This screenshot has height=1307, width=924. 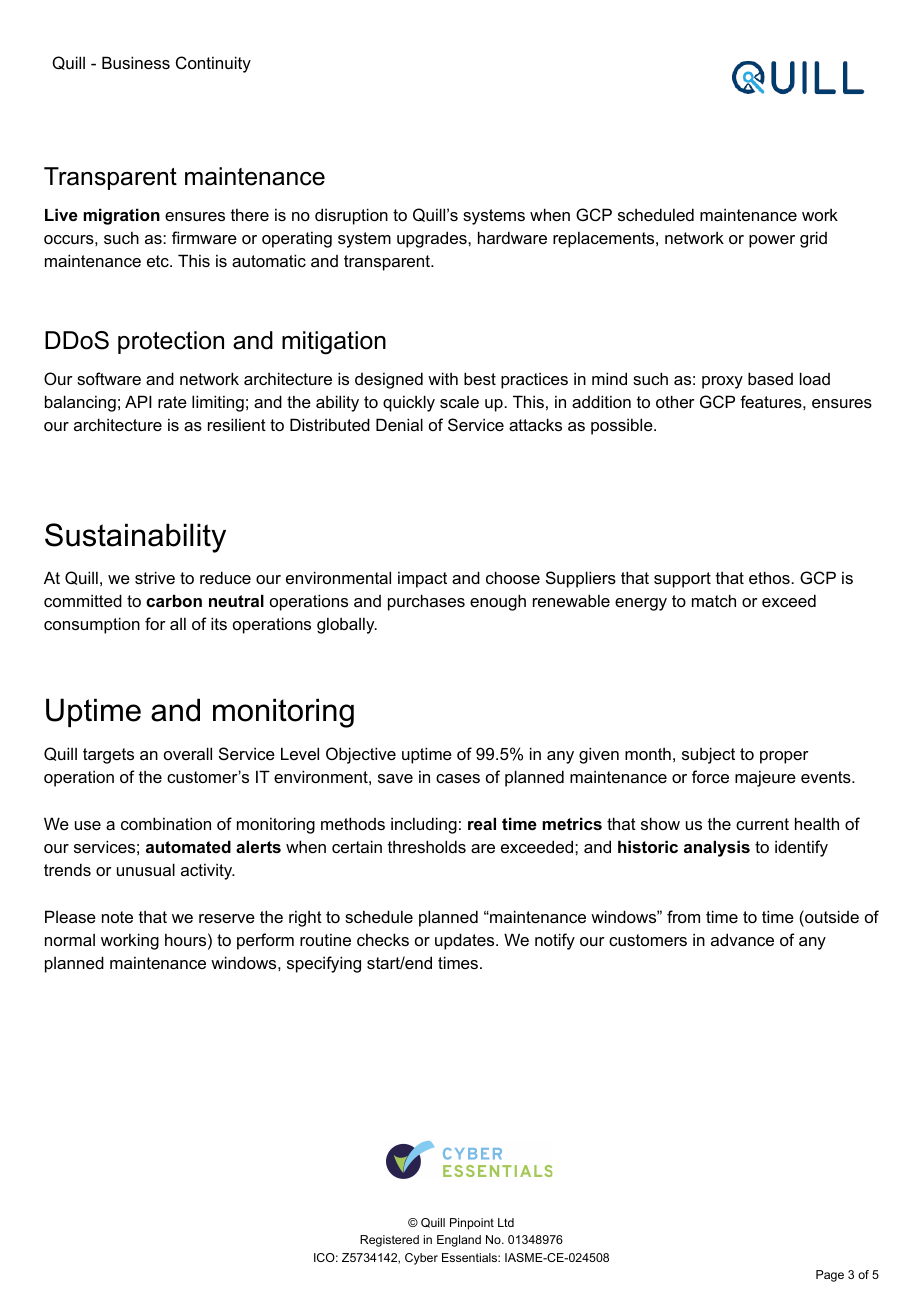 I want to click on other, so click(x=675, y=401).
